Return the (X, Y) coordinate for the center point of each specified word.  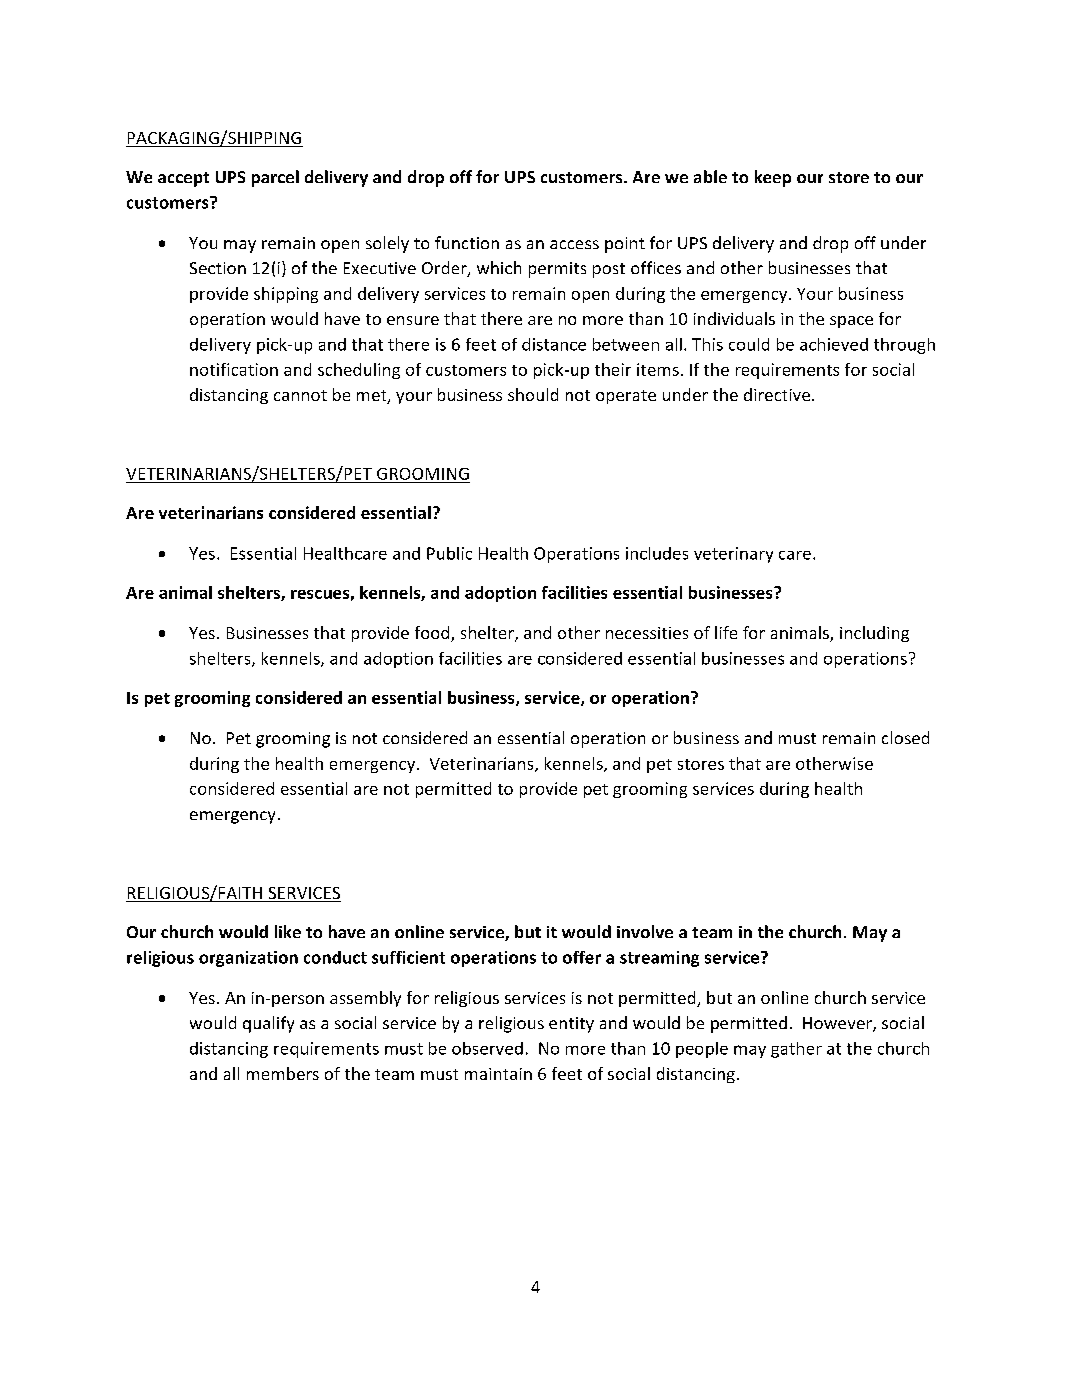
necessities (647, 633)
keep (773, 178)
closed (905, 737)
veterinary (733, 555)
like (288, 931)
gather (796, 1050)
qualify (268, 1024)
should (533, 394)
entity (571, 1025)
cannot (300, 395)
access (574, 244)
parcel (275, 178)
